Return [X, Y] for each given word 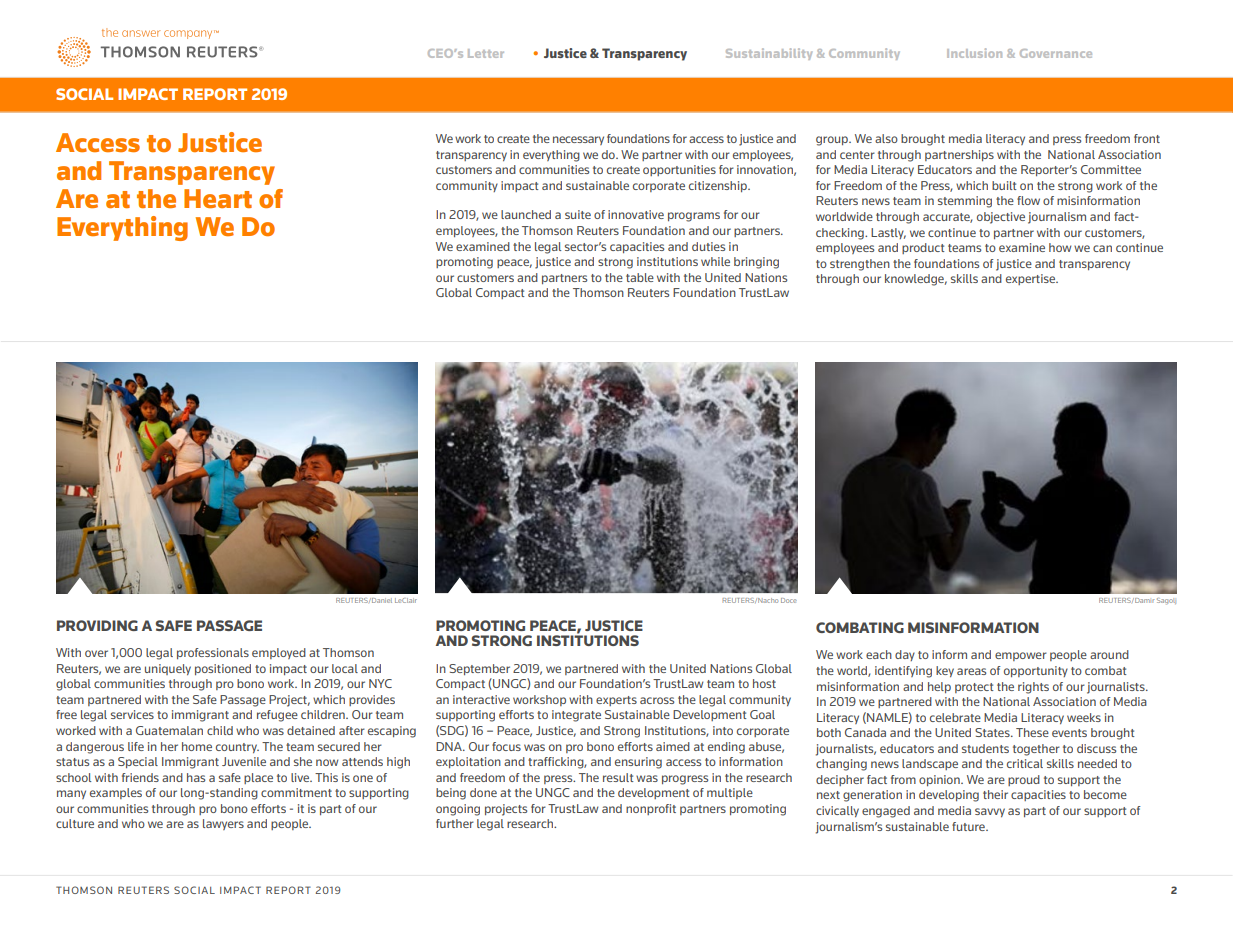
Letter [486, 53]
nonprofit [651, 809]
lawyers [223, 824]
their [995, 794]
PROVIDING [97, 625]
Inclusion [974, 53]
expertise [1031, 279]
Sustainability [769, 54]
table [640, 277]
